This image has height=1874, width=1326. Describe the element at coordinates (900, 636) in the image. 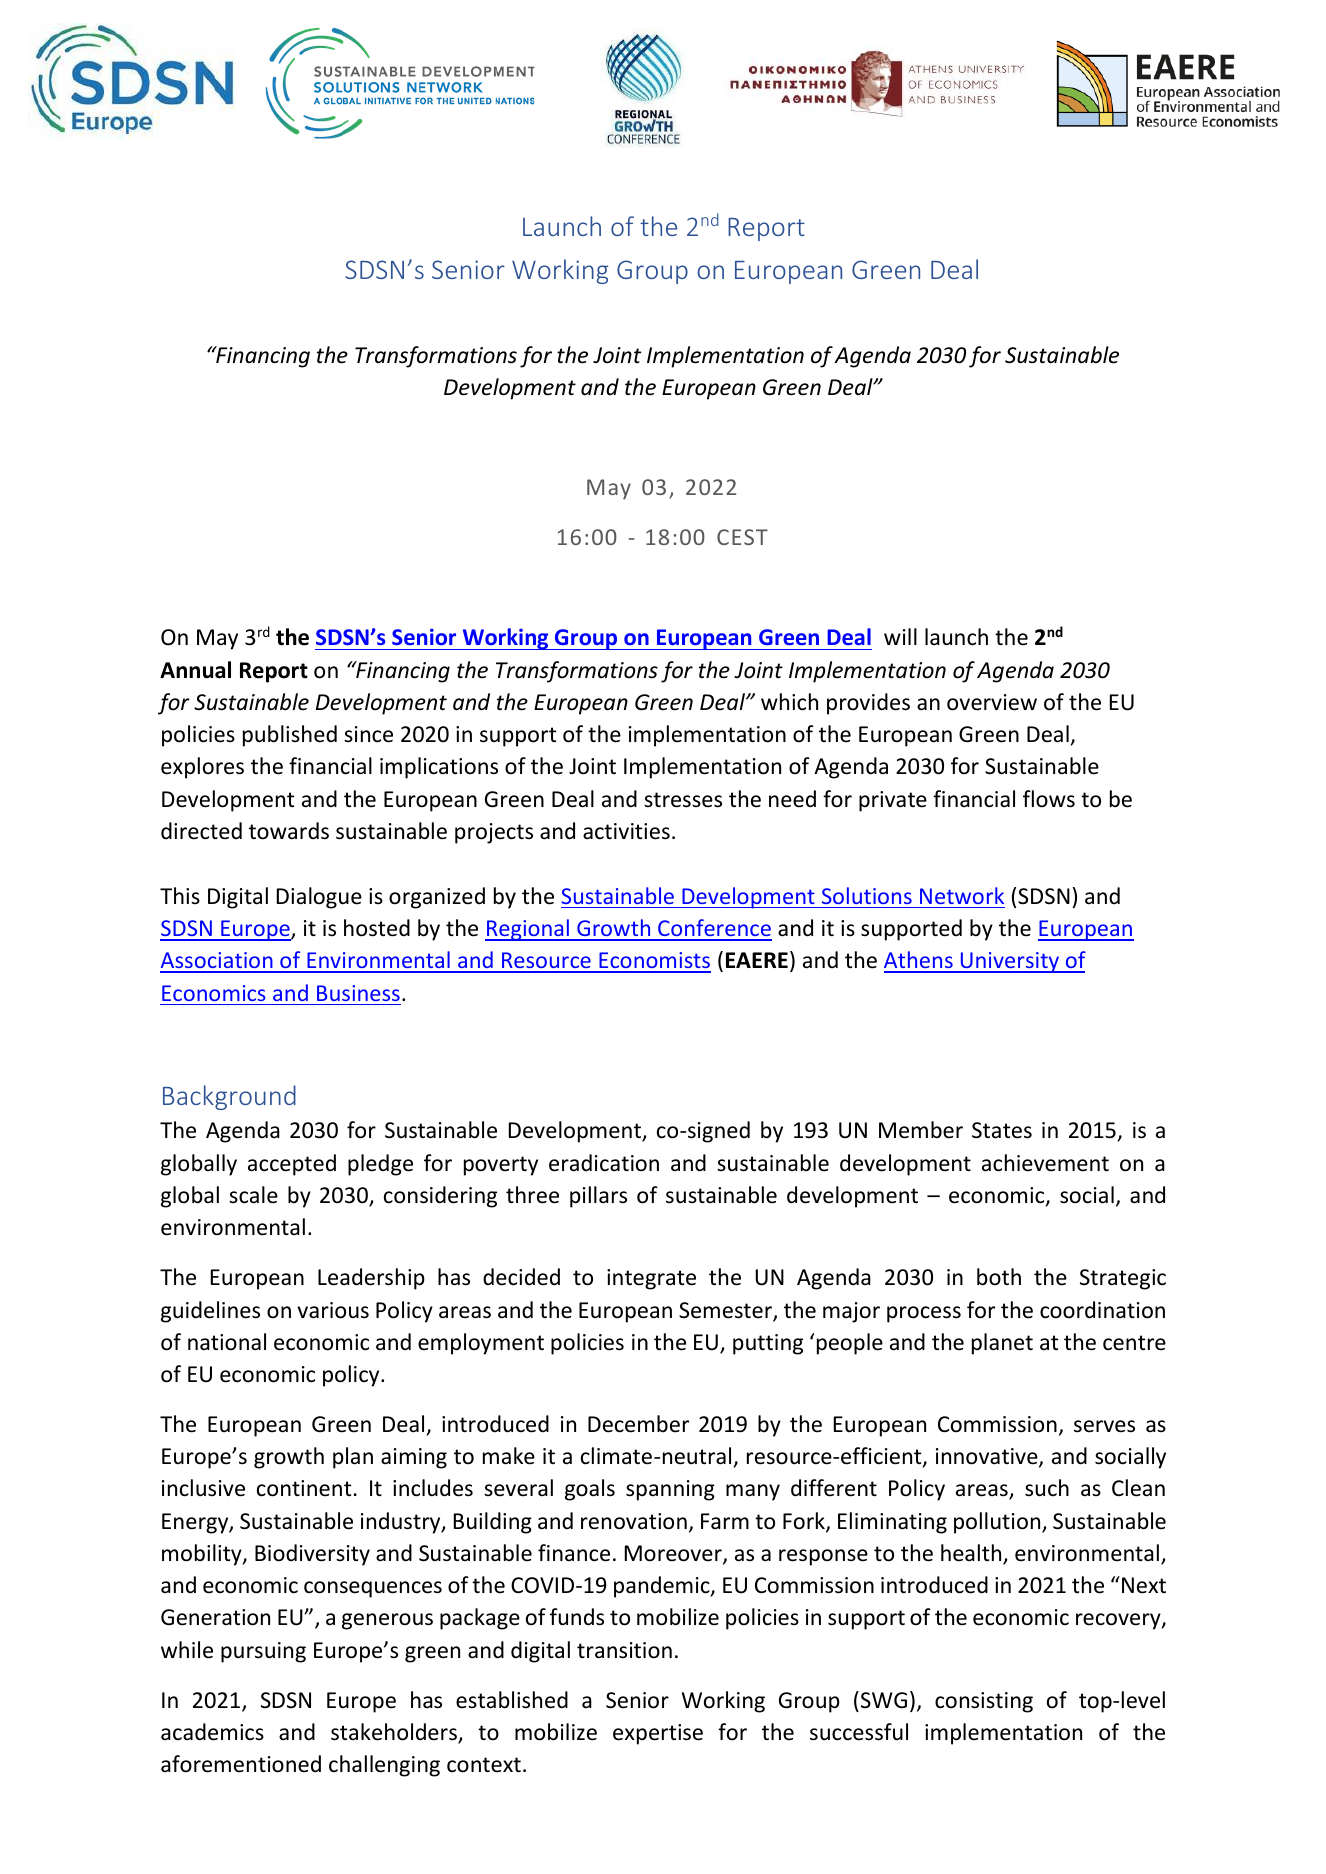

I see `will` at that location.
